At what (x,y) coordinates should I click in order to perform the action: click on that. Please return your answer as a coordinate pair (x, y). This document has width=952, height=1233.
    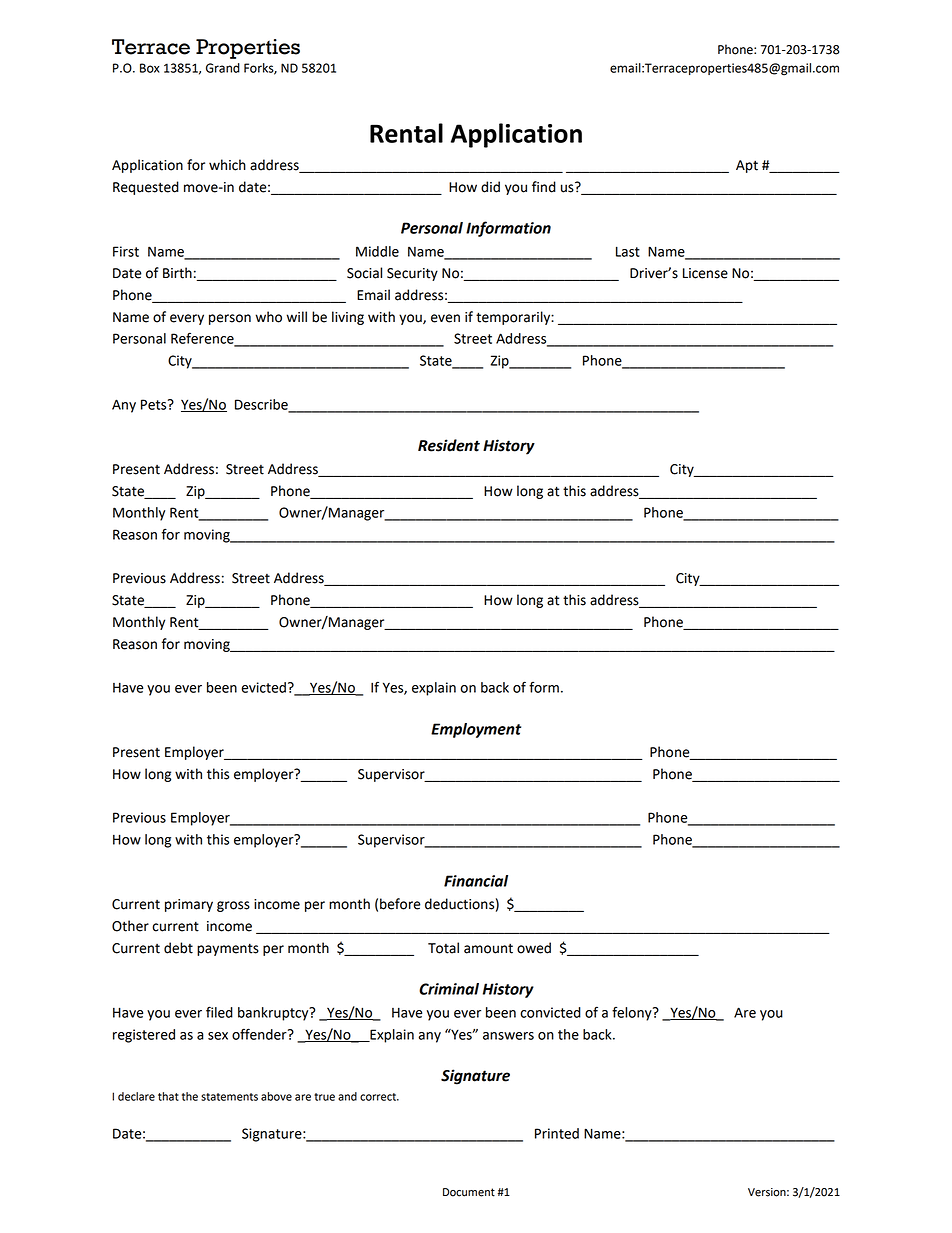
    Looking at the image, I should click on (168, 1096).
